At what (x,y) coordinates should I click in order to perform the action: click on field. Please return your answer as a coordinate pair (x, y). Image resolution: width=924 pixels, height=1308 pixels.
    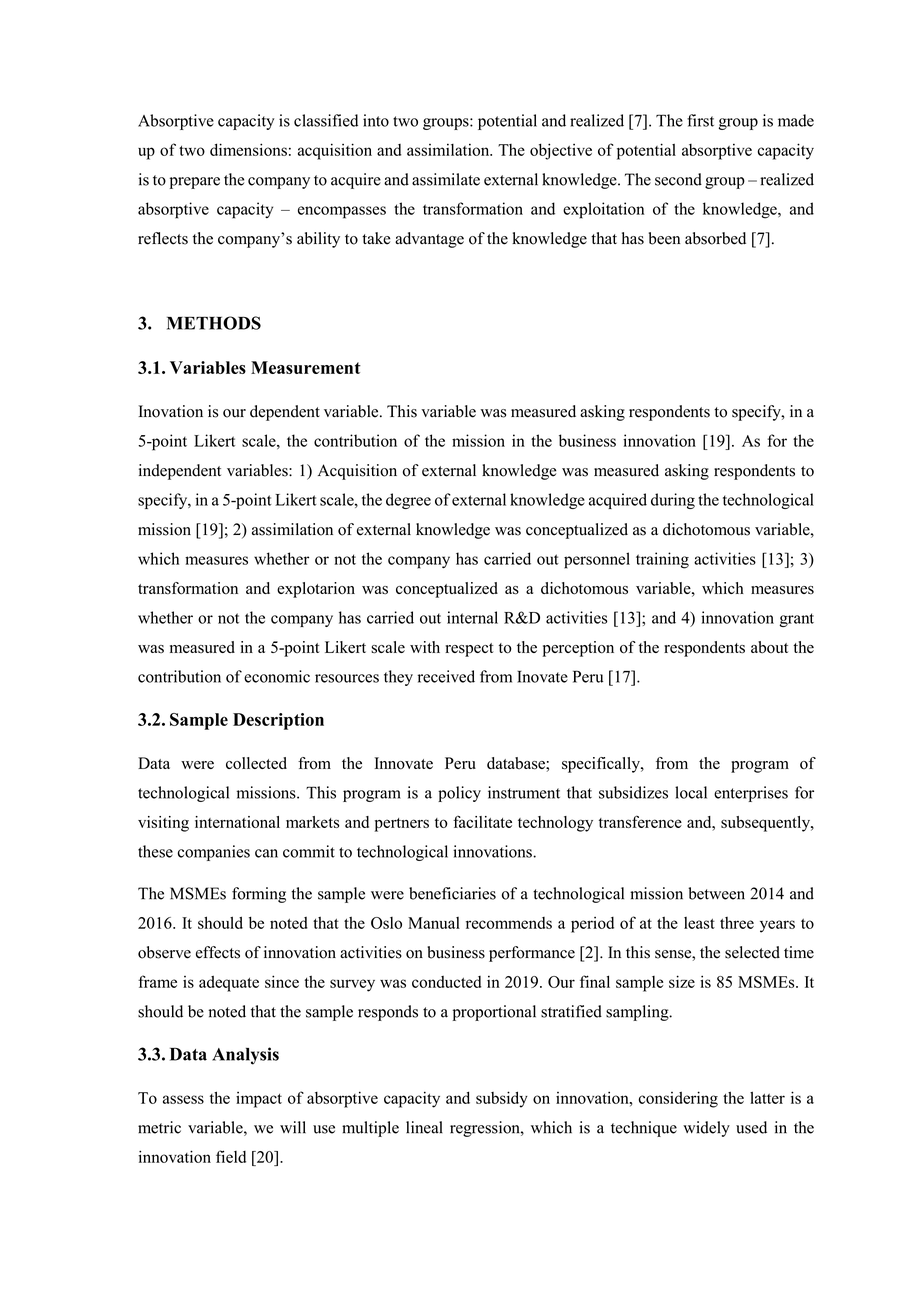
    Looking at the image, I should click on (231, 1156).
